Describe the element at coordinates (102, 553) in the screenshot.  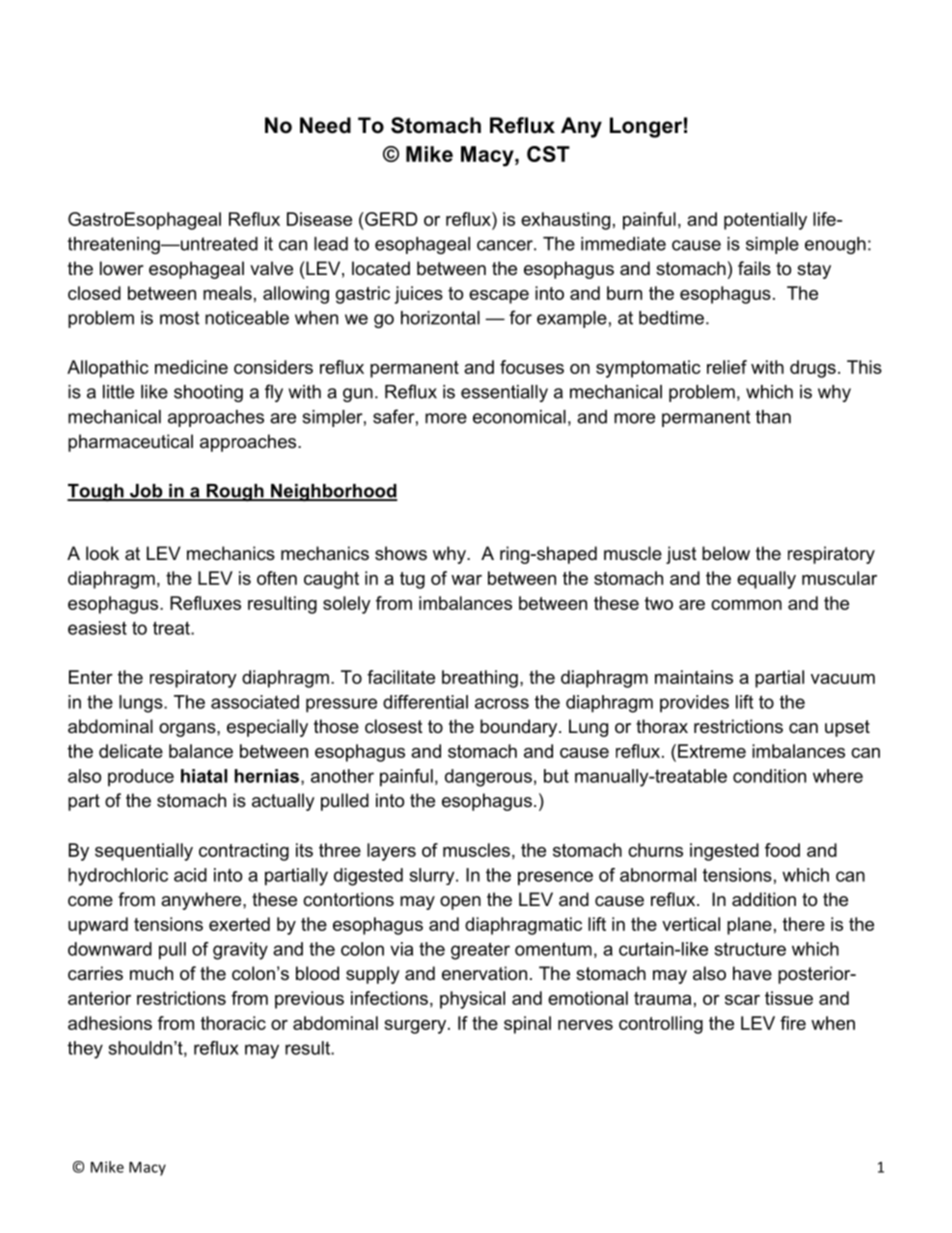
I see `look` at that location.
